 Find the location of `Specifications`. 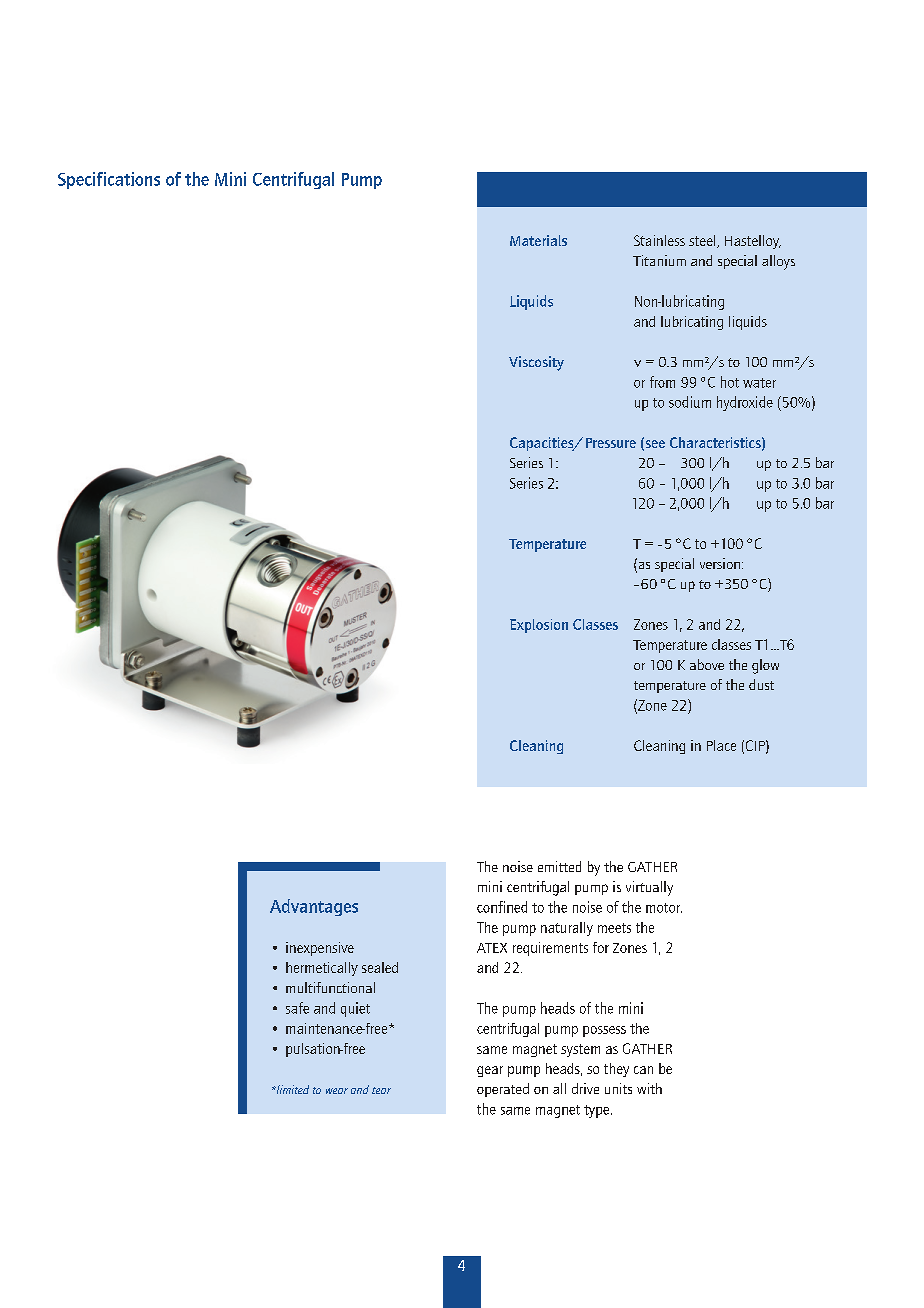

Specifications is located at coordinates (109, 180).
